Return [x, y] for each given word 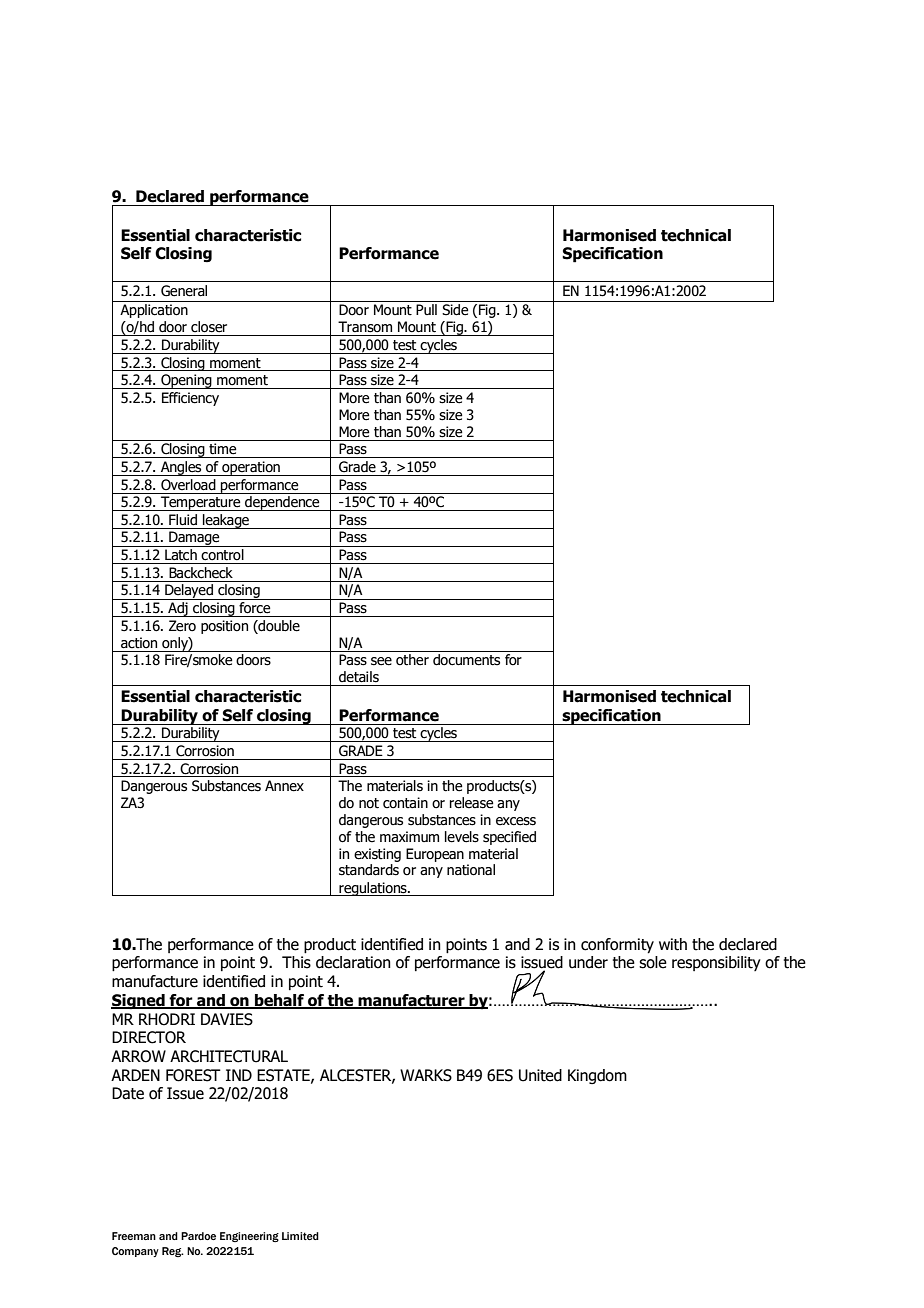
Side [455, 310]
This [296, 962]
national [471, 870]
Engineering [249, 1237]
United [540, 1075]
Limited [300, 1236]
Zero [182, 626]
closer [209, 327]
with [673, 944]
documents [466, 660]
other [412, 660]
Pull [426, 309]
